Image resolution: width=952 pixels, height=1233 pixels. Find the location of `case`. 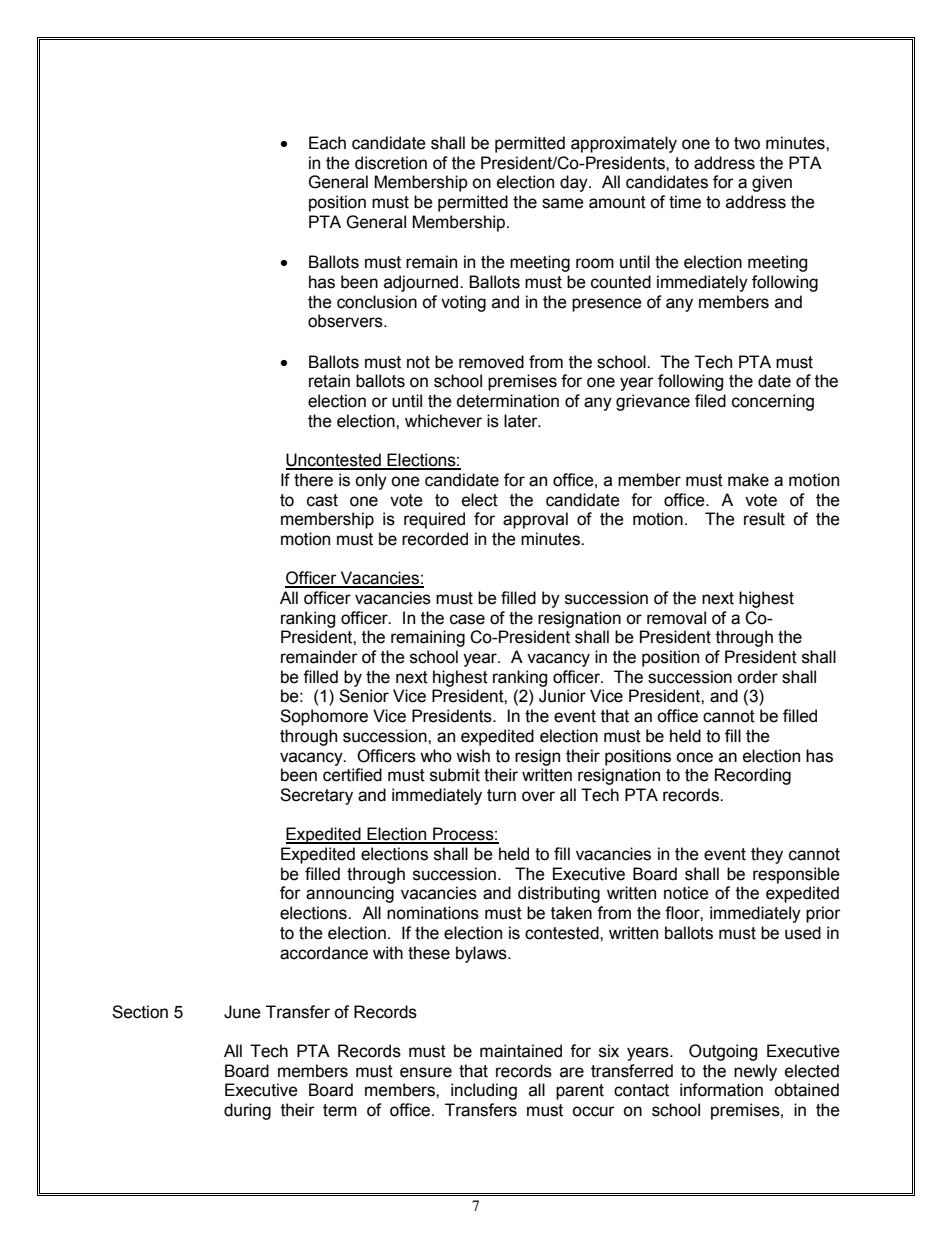

case is located at coordinates (467, 619).
